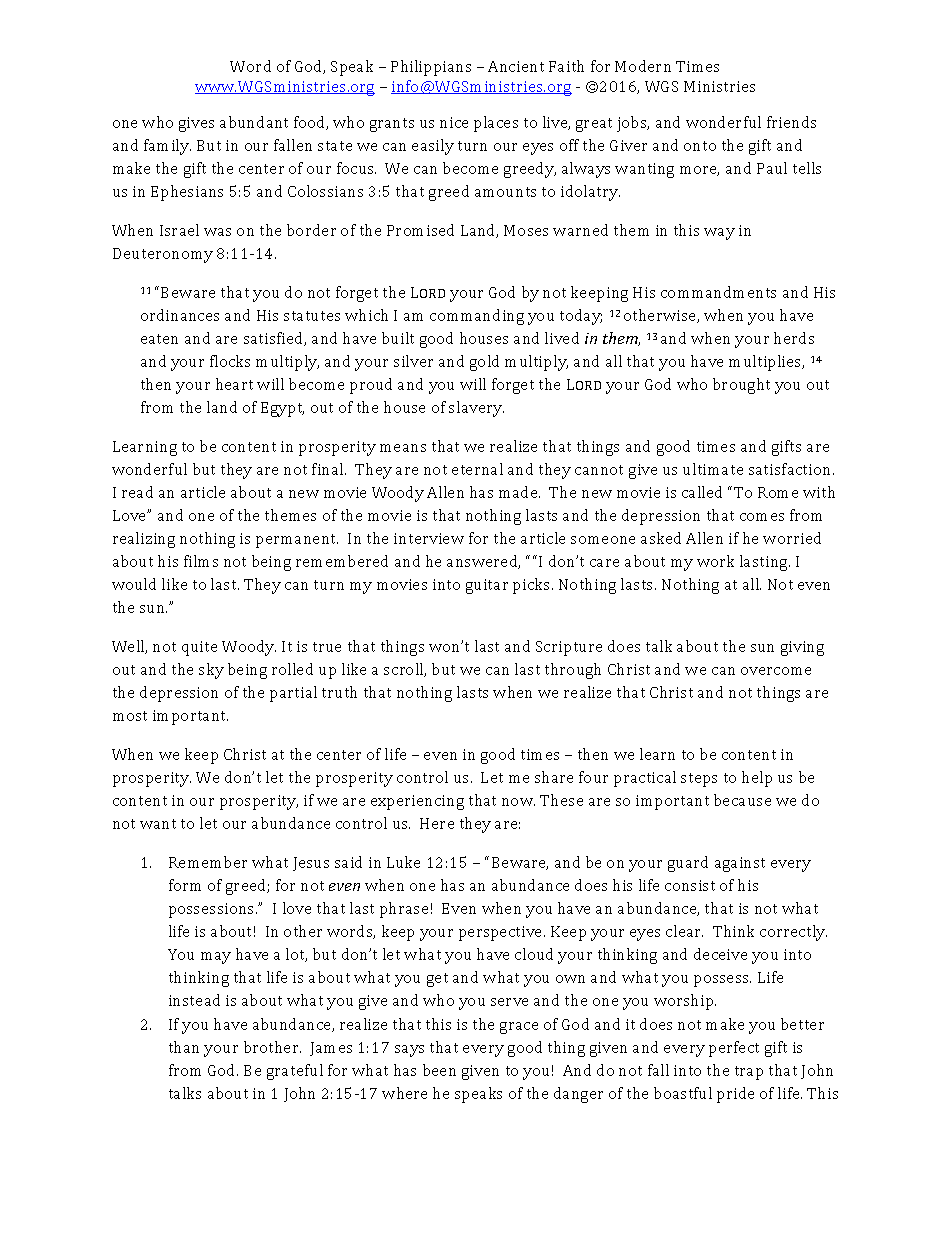  What do you see at coordinates (483, 562) in the page?
I see `answered` at bounding box center [483, 562].
